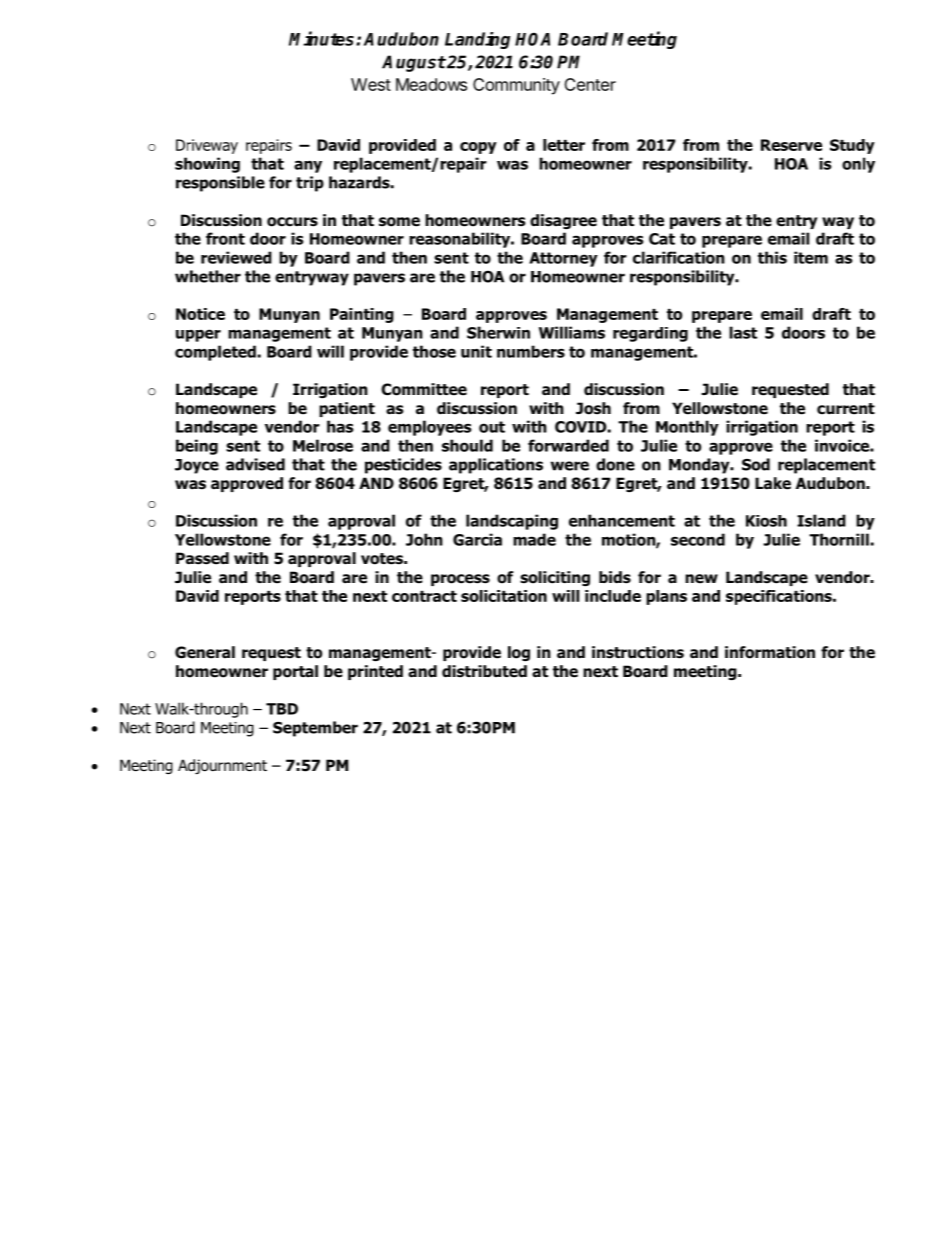 The height and width of the page is (1233, 952). Describe the element at coordinates (770, 652) in the page. I see `information` at that location.
